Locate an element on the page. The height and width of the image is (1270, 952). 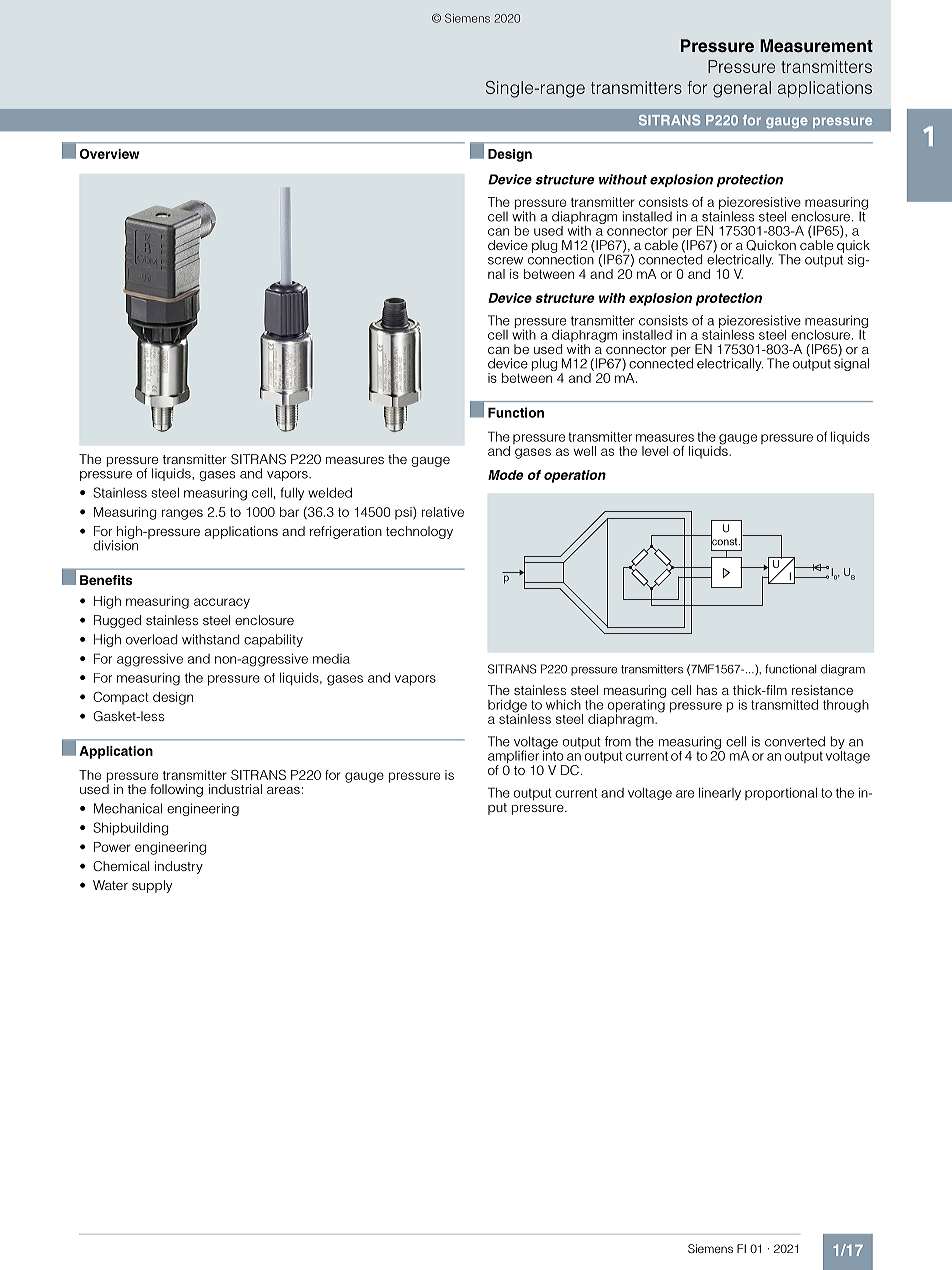
fully is located at coordinates (292, 494).
